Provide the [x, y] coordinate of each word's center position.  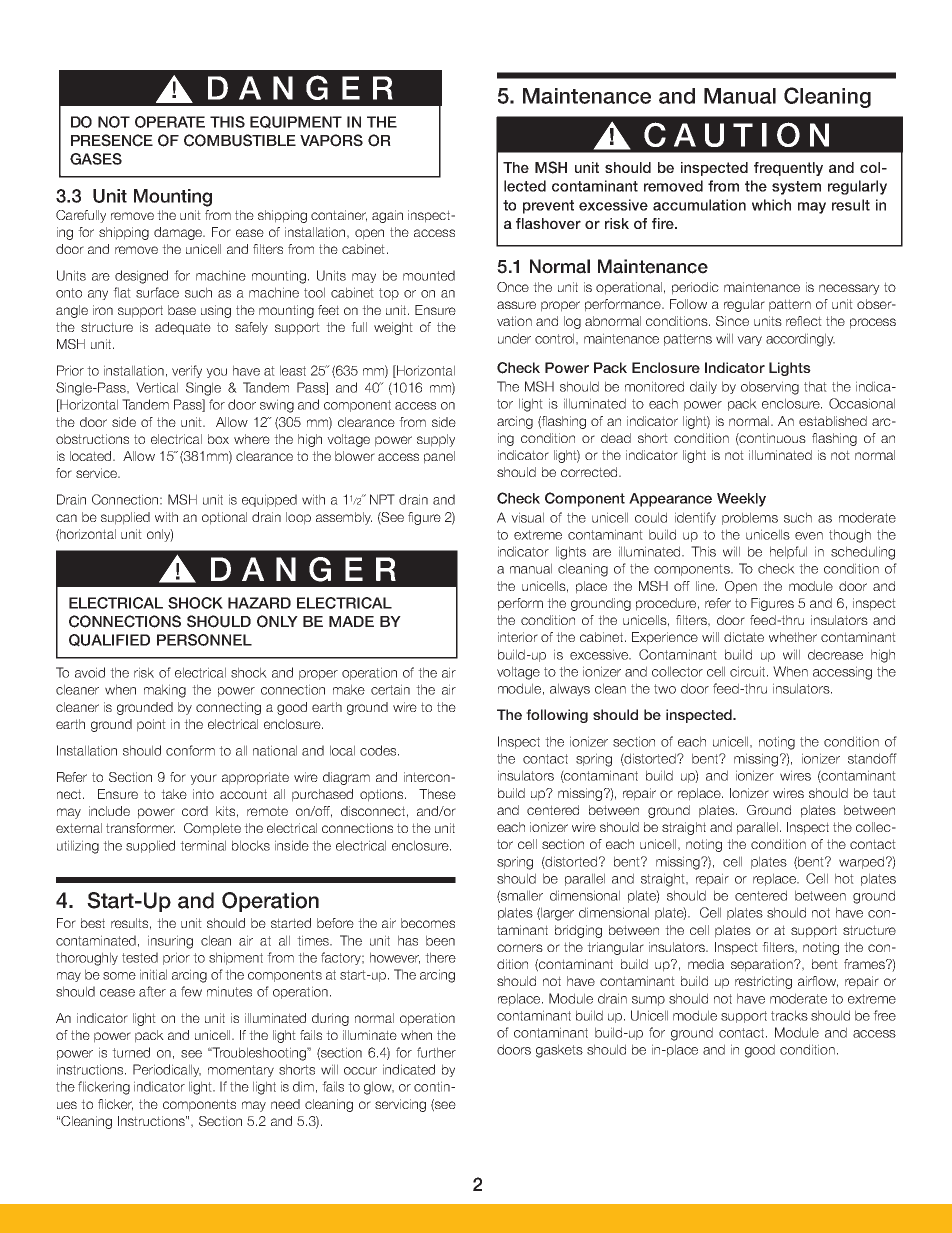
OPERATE [170, 122]
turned [131, 1052]
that [815, 386]
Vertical [157, 387]
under [514, 338]
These [437, 794]
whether [793, 637]
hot [844, 878]
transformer [140, 828]
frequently [788, 169]
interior [518, 637]
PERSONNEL [204, 640]
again [387, 216]
